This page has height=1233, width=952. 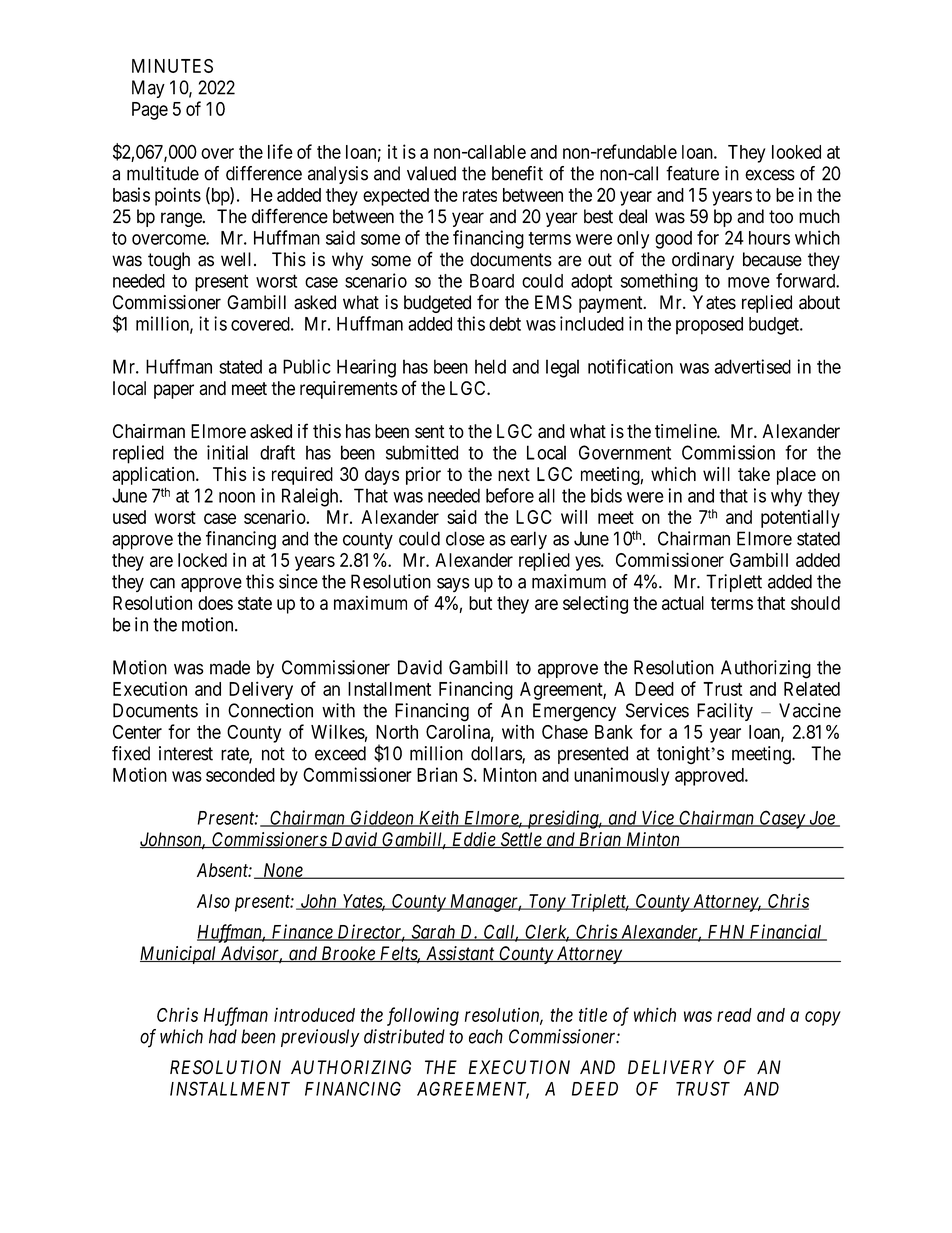 What do you see at coordinates (486, 1036) in the page?
I see `each` at bounding box center [486, 1036].
